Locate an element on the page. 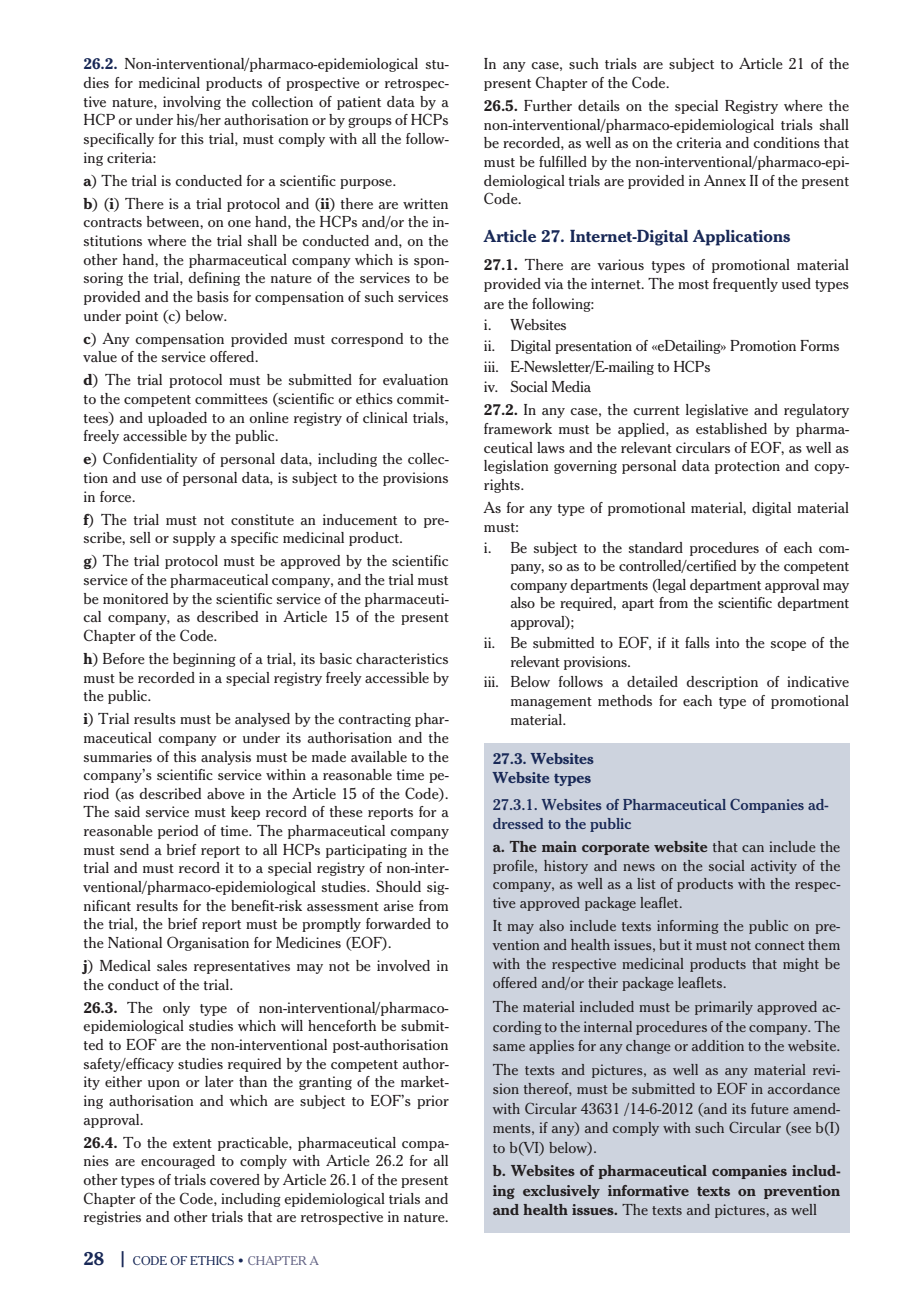  sales is located at coordinates (172, 965).
